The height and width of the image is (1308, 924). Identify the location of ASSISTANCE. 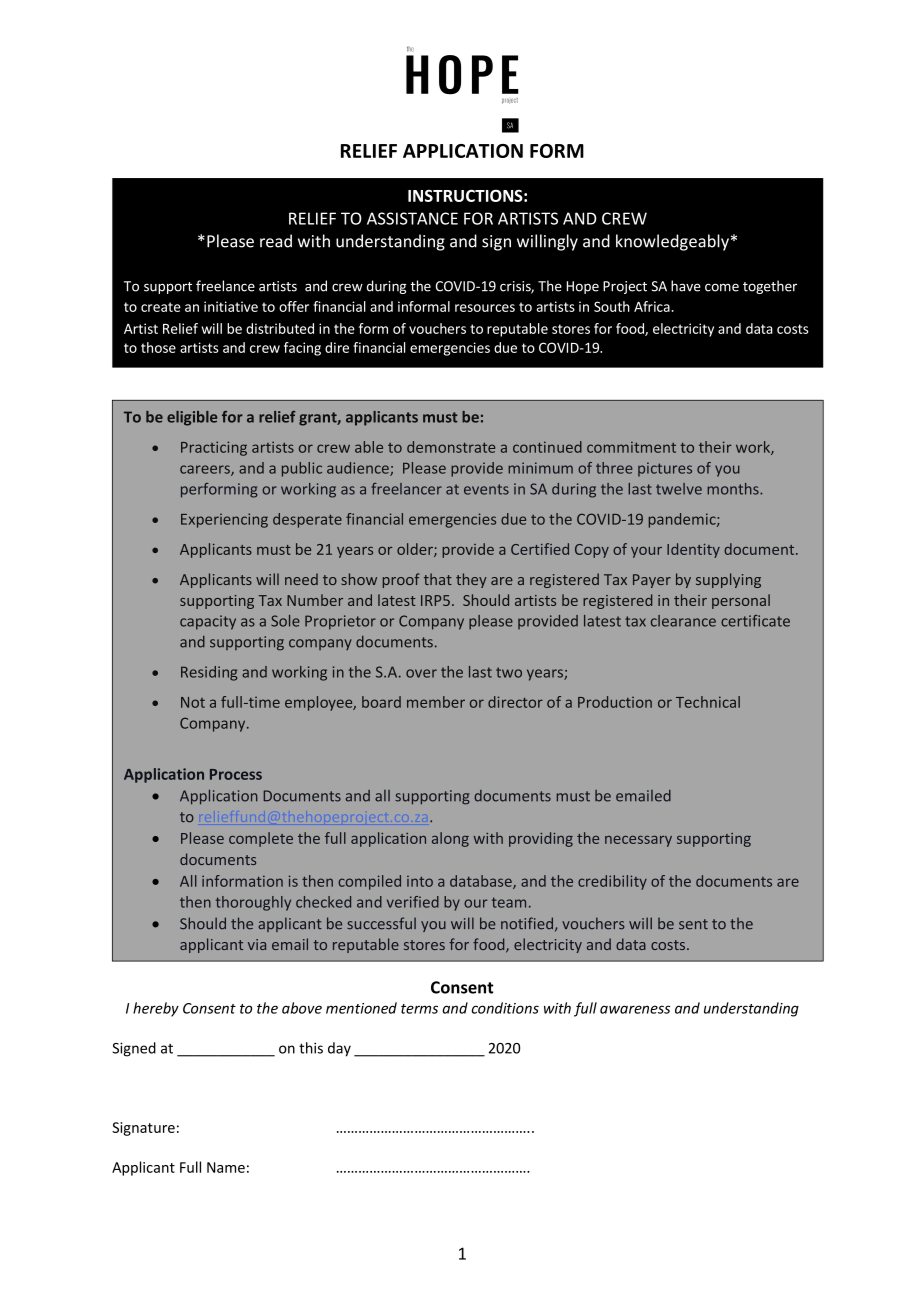
(412, 218).
